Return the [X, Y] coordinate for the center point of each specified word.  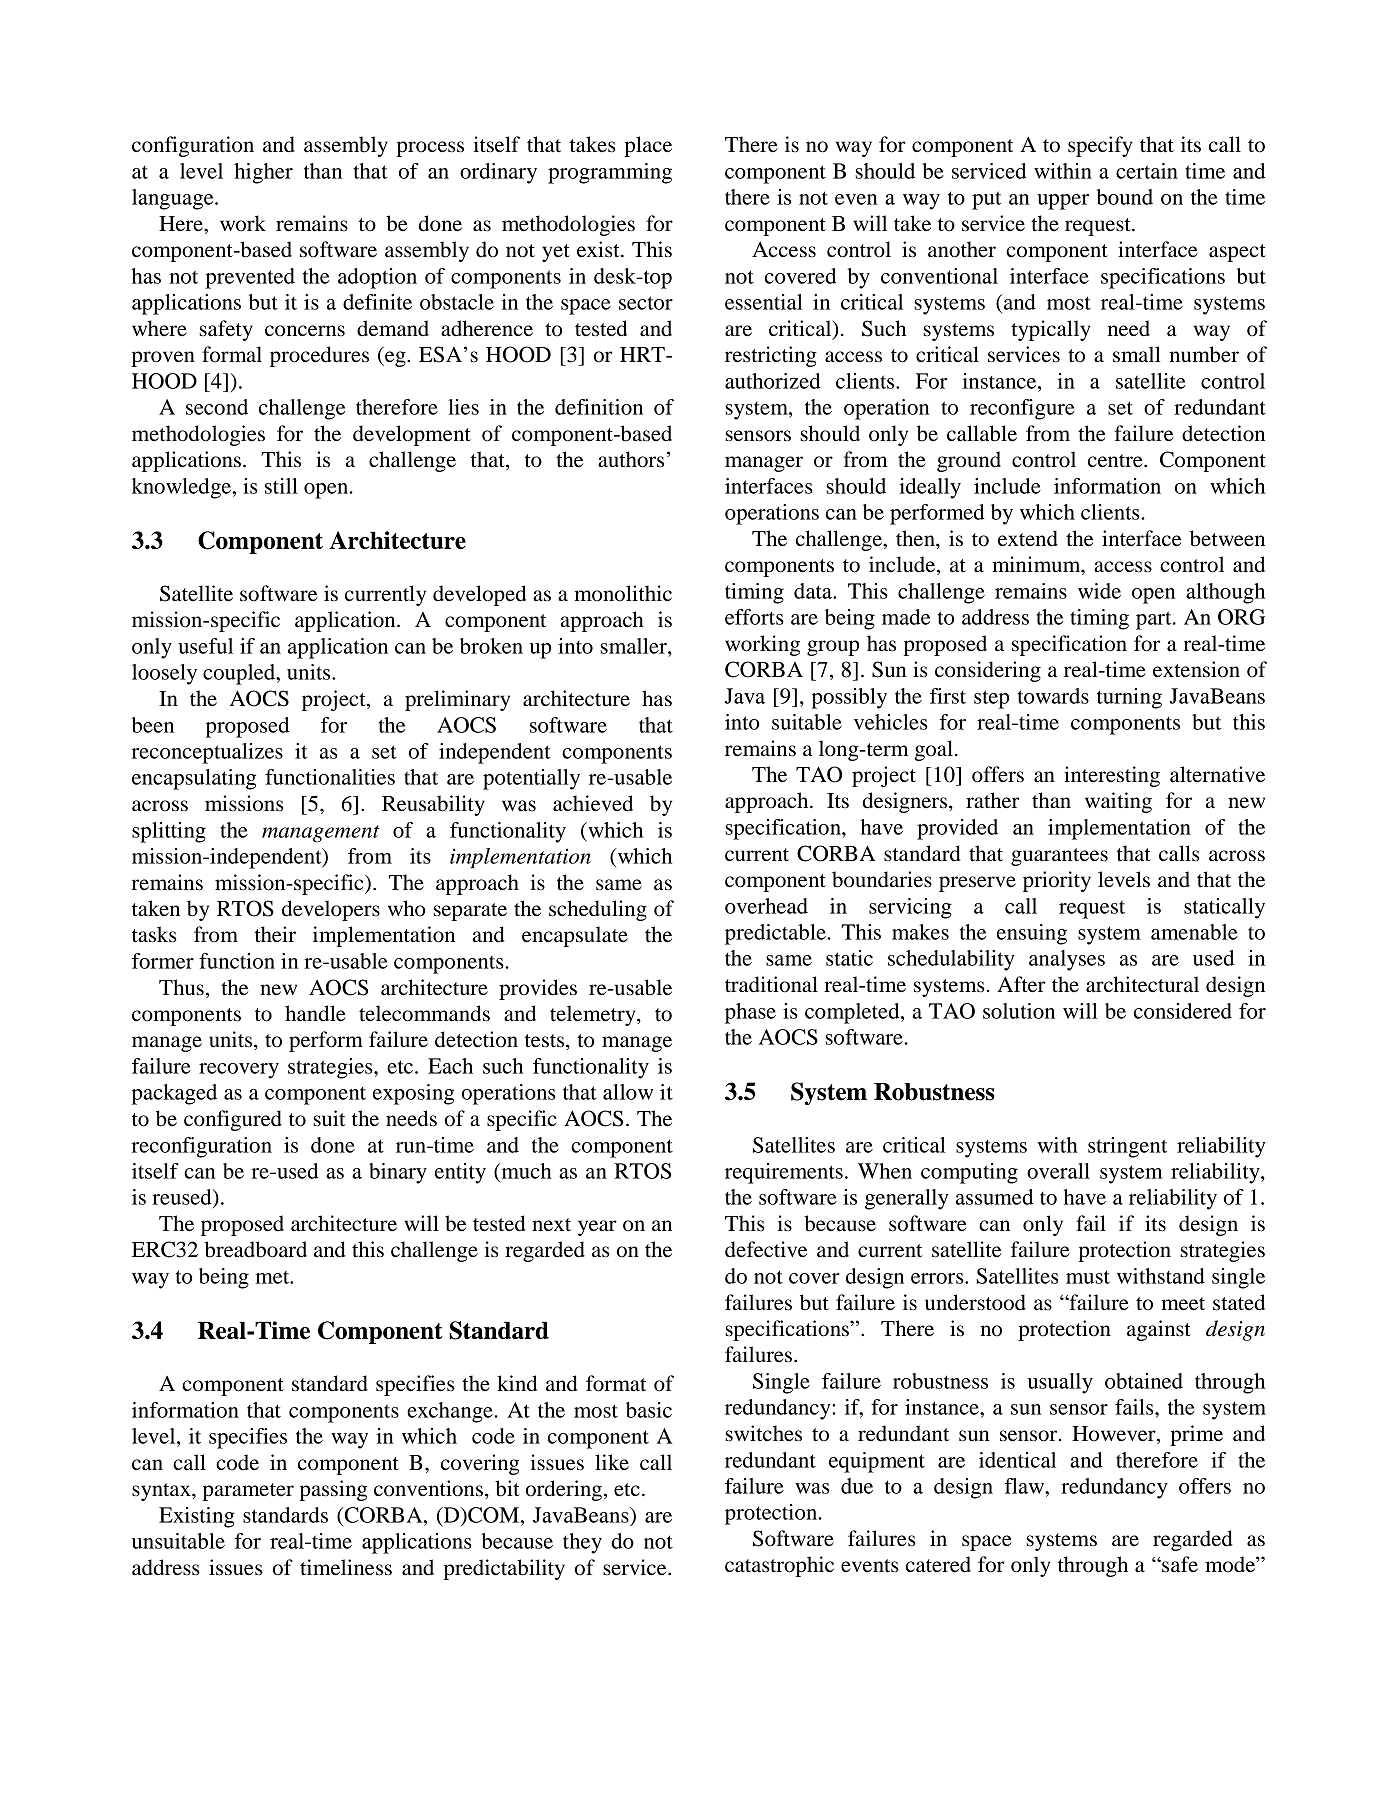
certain [1147, 171]
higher [263, 173]
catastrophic [779, 1566]
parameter [248, 1492]
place [648, 146]
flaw [1025, 1486]
